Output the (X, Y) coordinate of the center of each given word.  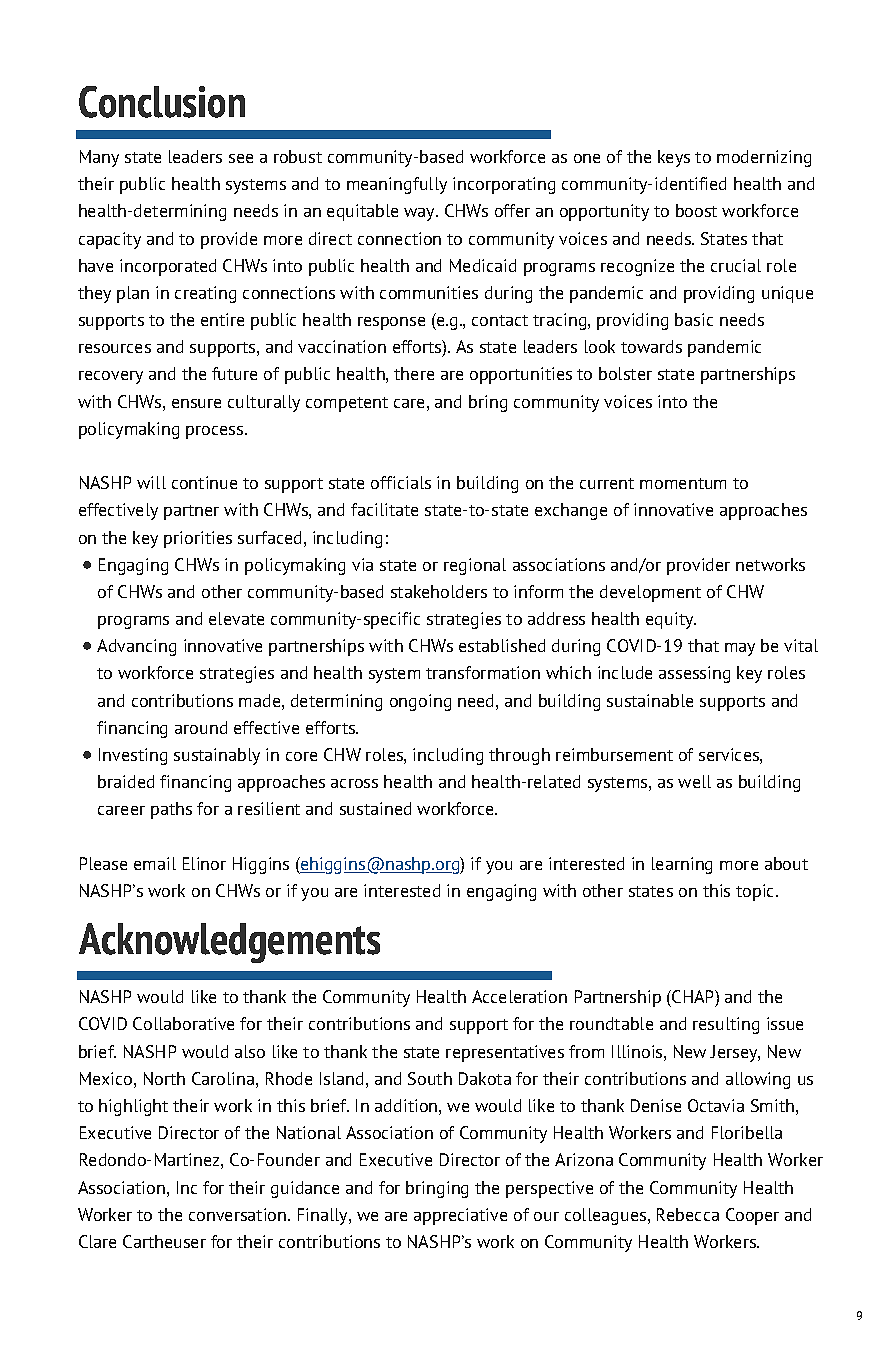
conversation (239, 1214)
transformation (483, 672)
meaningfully (397, 185)
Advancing (136, 647)
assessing (694, 674)
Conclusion (162, 102)
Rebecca (688, 1214)
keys (674, 158)
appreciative (460, 1216)
